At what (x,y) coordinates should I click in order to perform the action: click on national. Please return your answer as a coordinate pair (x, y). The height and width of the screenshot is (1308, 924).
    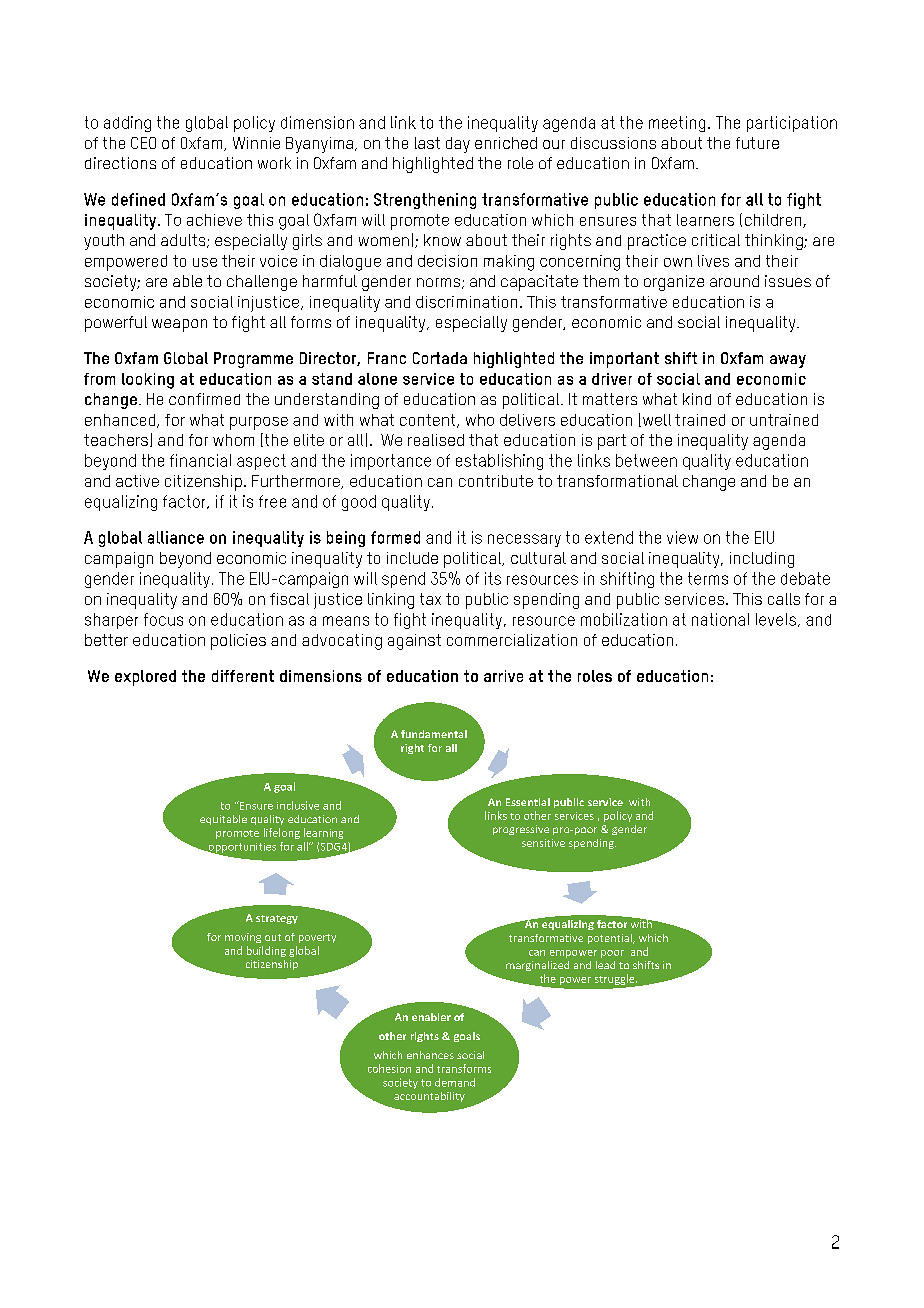
    Looking at the image, I should click on (720, 619).
